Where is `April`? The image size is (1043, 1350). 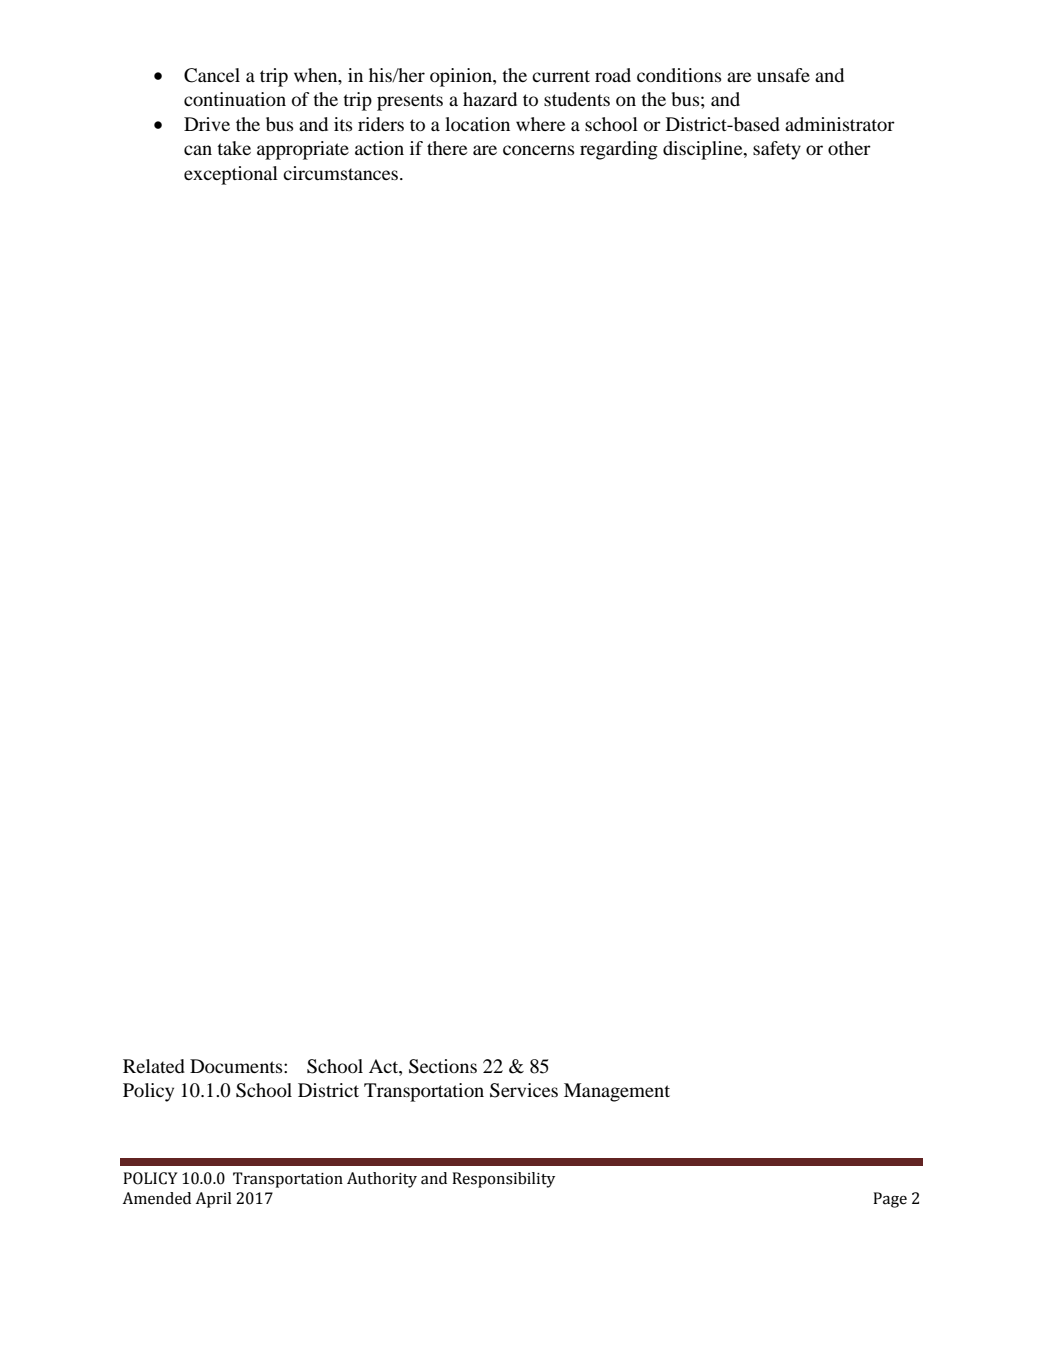
April is located at coordinates (213, 1200).
